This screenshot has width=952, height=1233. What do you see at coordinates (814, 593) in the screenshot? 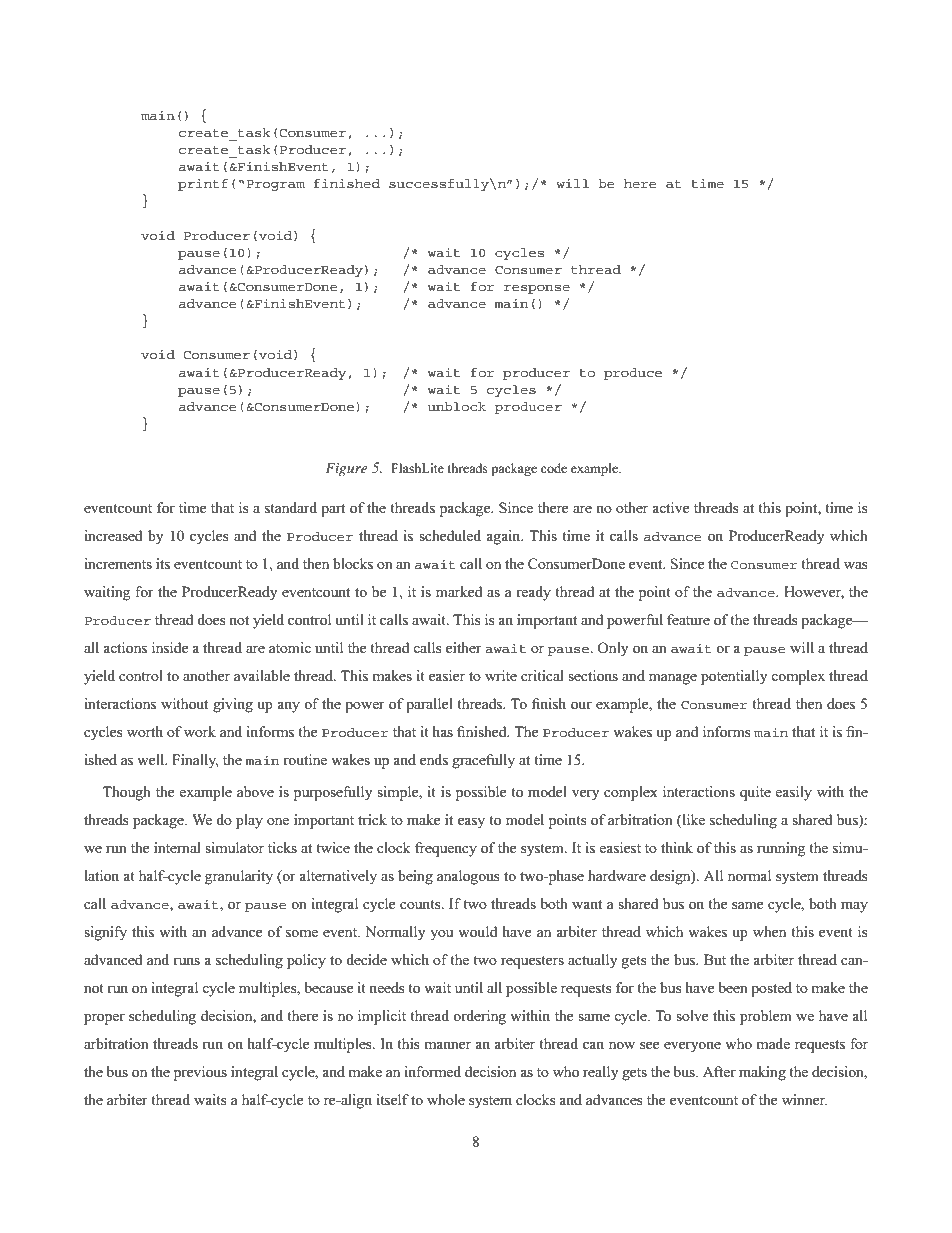
I see `However` at bounding box center [814, 593].
